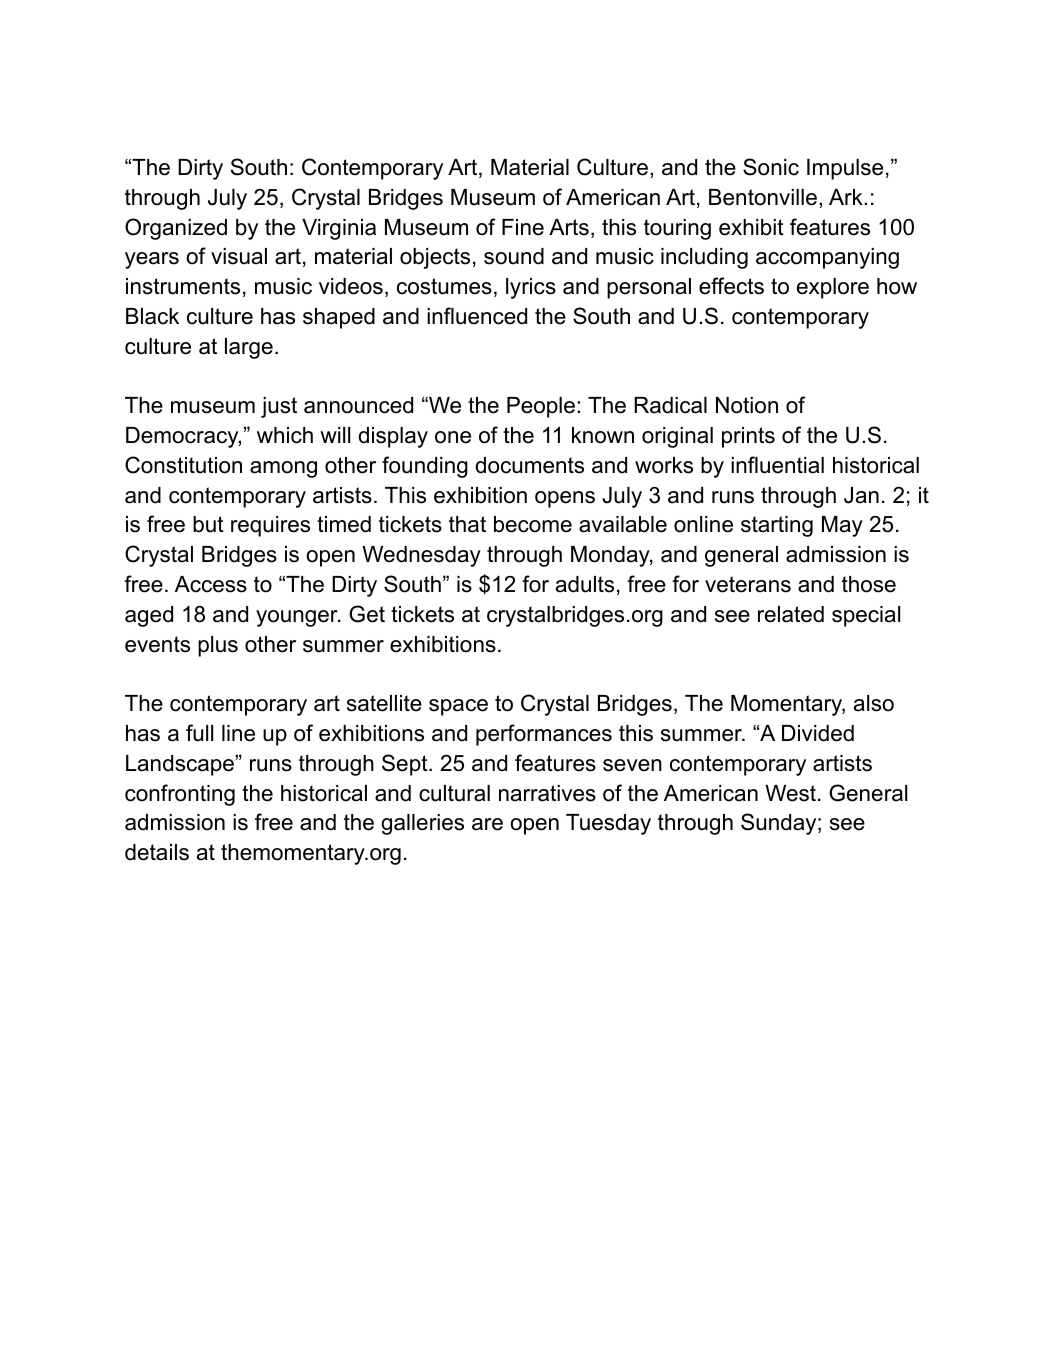 This document has width=1060, height=1372. What do you see at coordinates (176, 229) in the document?
I see `Organized` at bounding box center [176, 229].
